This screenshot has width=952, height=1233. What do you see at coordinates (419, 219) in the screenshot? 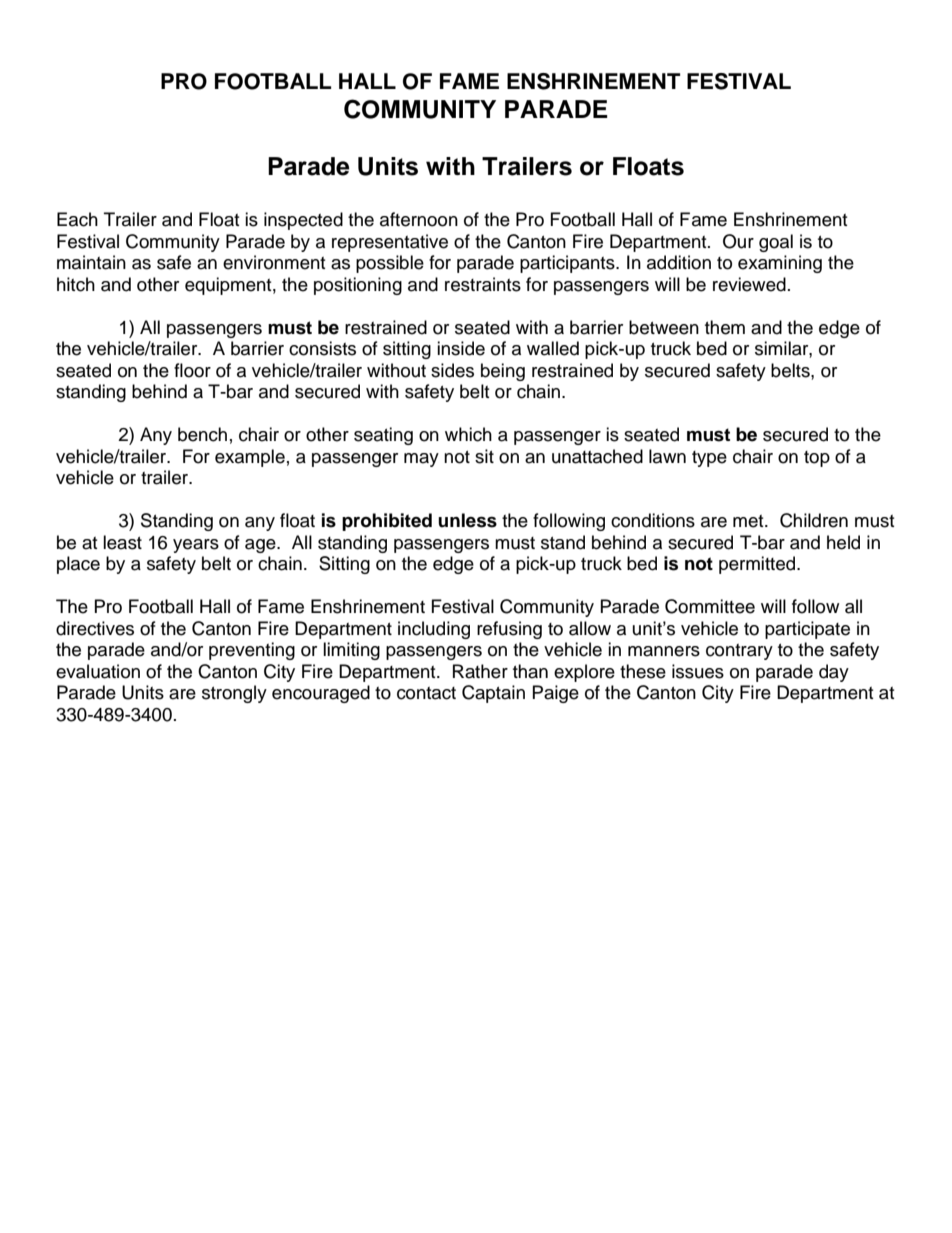
I see `afternoon` at bounding box center [419, 219].
